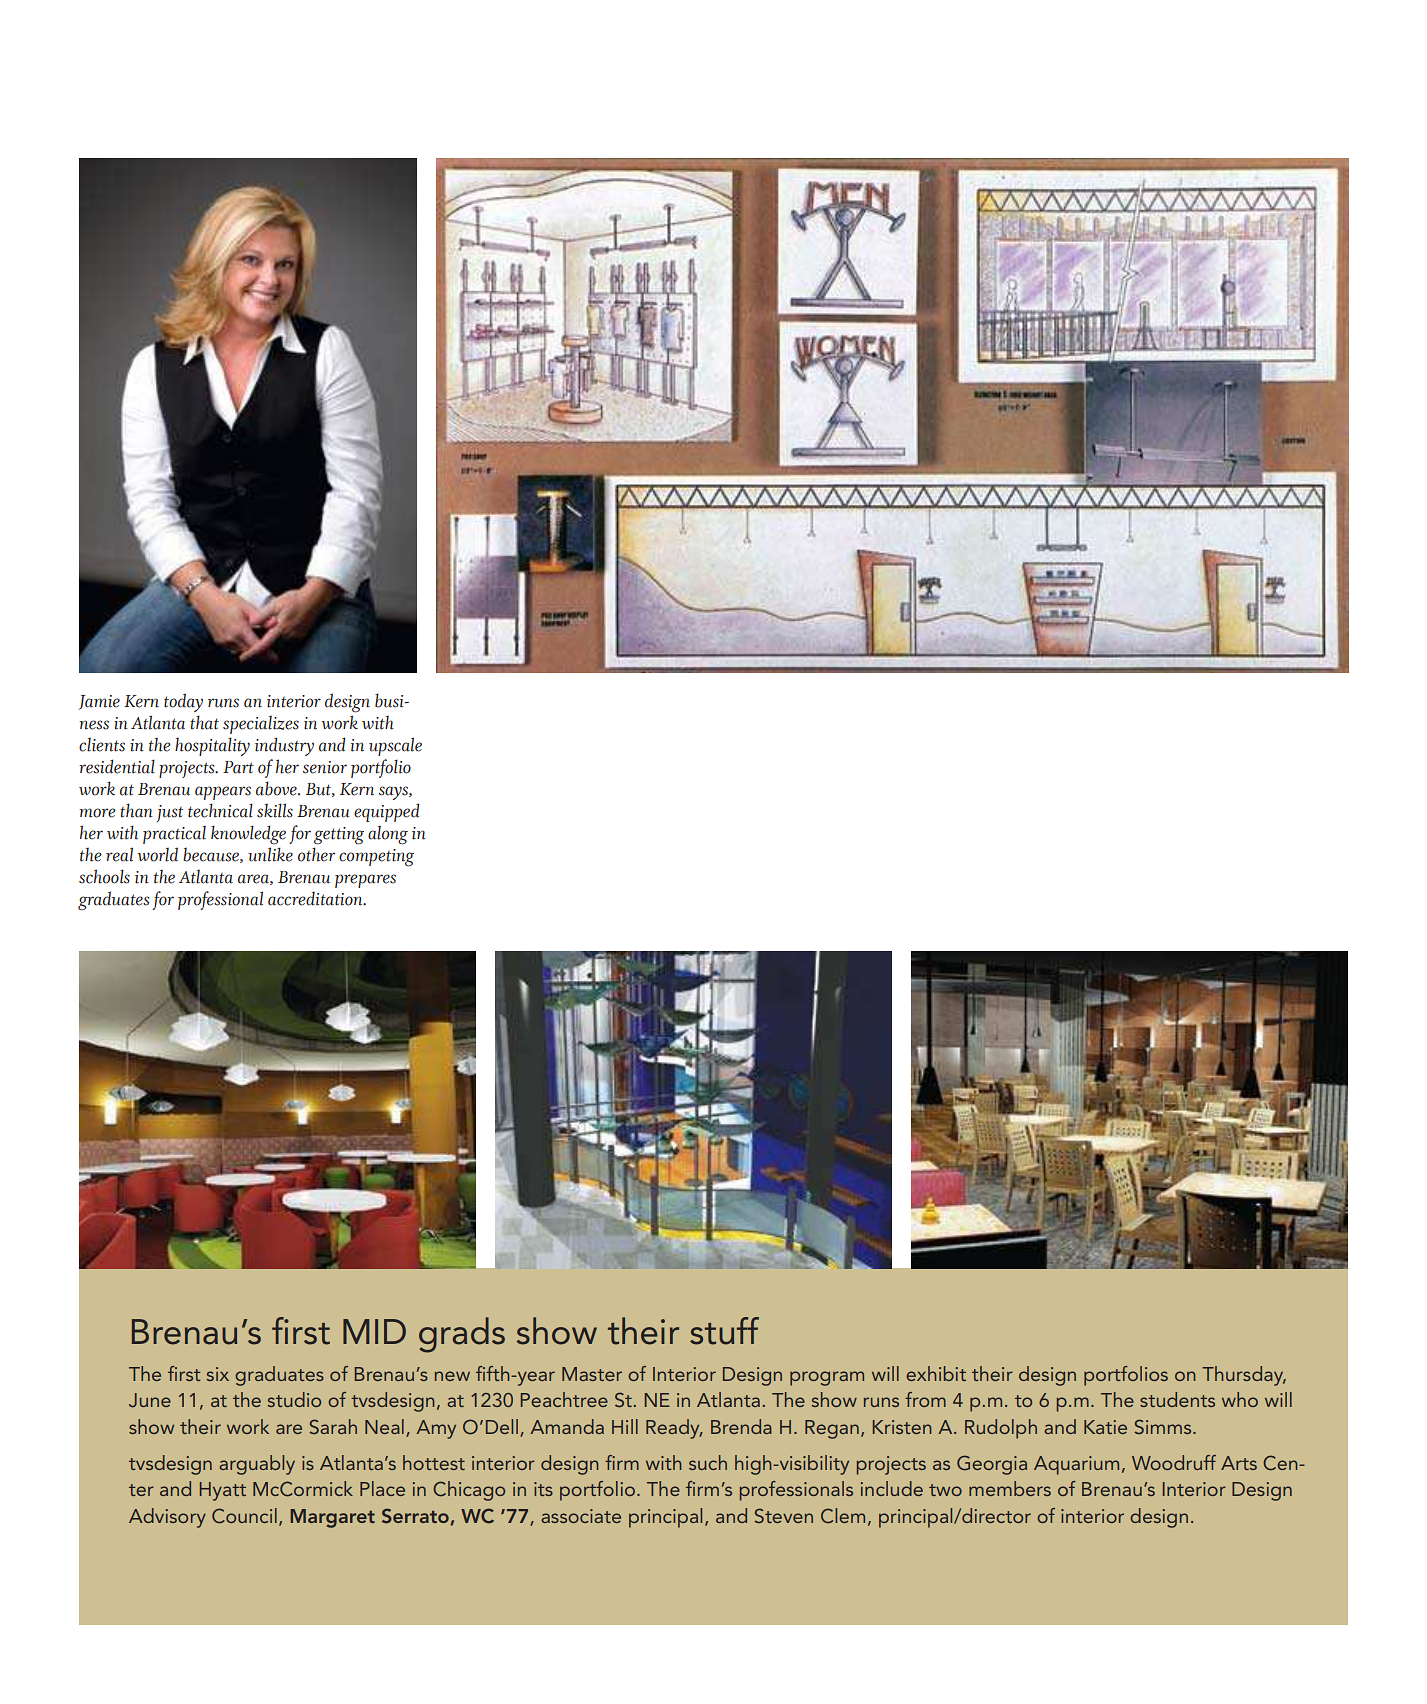  Describe the element at coordinates (218, 1374) in the screenshot. I see `six` at that location.
